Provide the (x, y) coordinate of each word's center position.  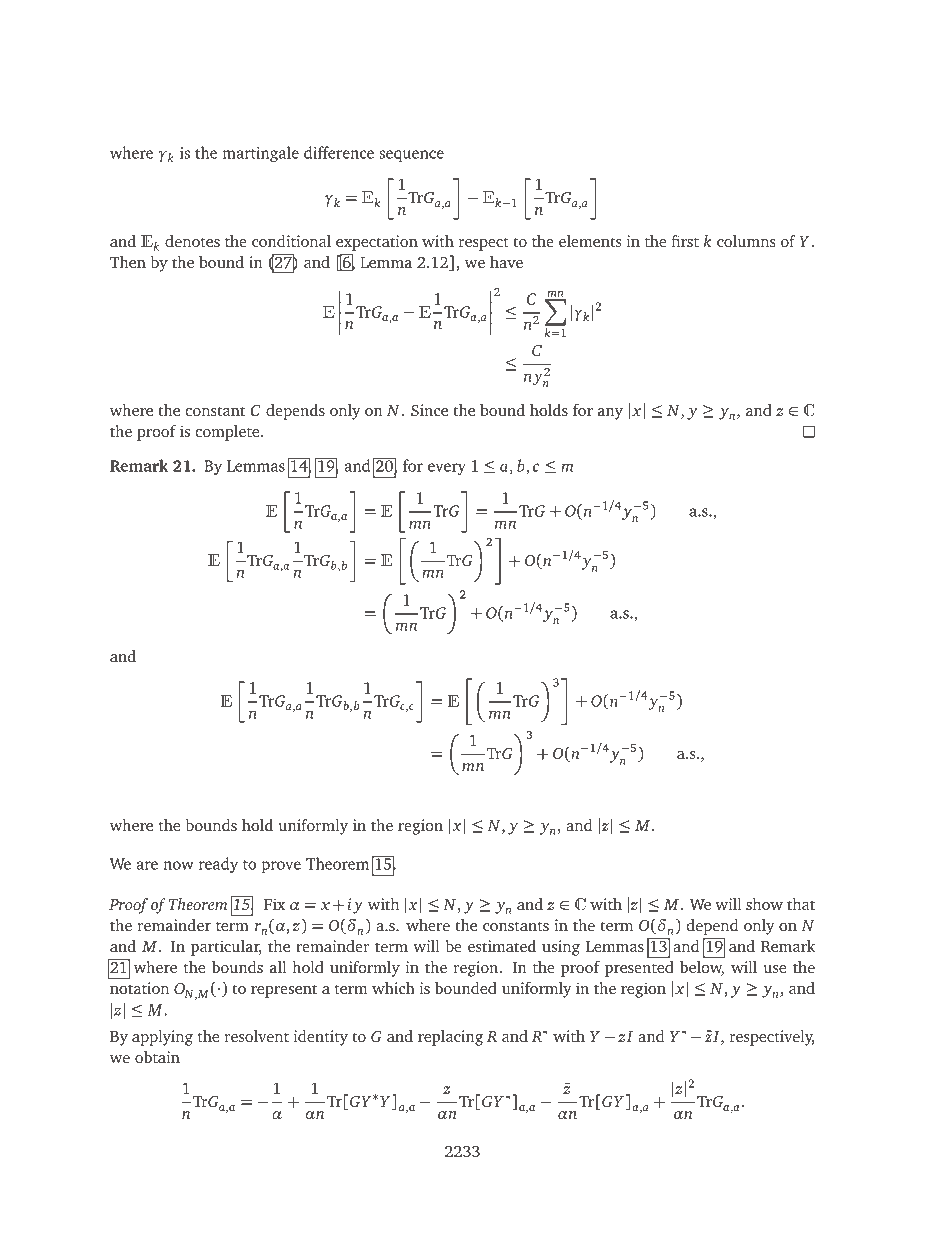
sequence (412, 156)
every (447, 469)
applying (162, 1038)
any (610, 414)
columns (746, 241)
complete (228, 433)
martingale (261, 154)
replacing (450, 1038)
